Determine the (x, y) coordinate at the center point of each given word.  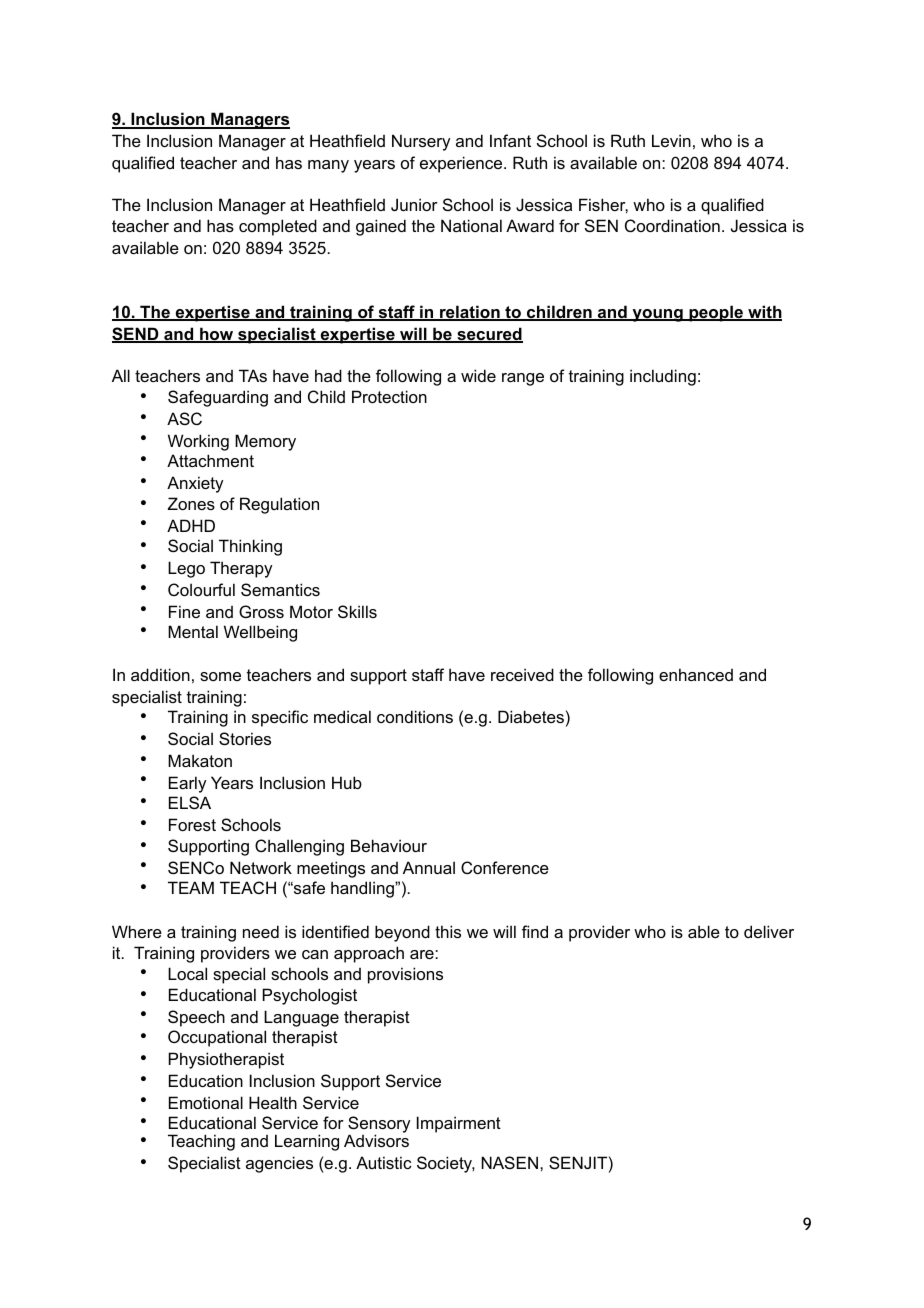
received (522, 674)
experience (462, 164)
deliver (769, 931)
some (220, 676)
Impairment (459, 1124)
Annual (429, 867)
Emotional (206, 1102)
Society (446, 1164)
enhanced (696, 674)
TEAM (191, 887)
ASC (184, 418)
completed (278, 227)
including (663, 377)
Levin (671, 140)
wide (478, 375)
